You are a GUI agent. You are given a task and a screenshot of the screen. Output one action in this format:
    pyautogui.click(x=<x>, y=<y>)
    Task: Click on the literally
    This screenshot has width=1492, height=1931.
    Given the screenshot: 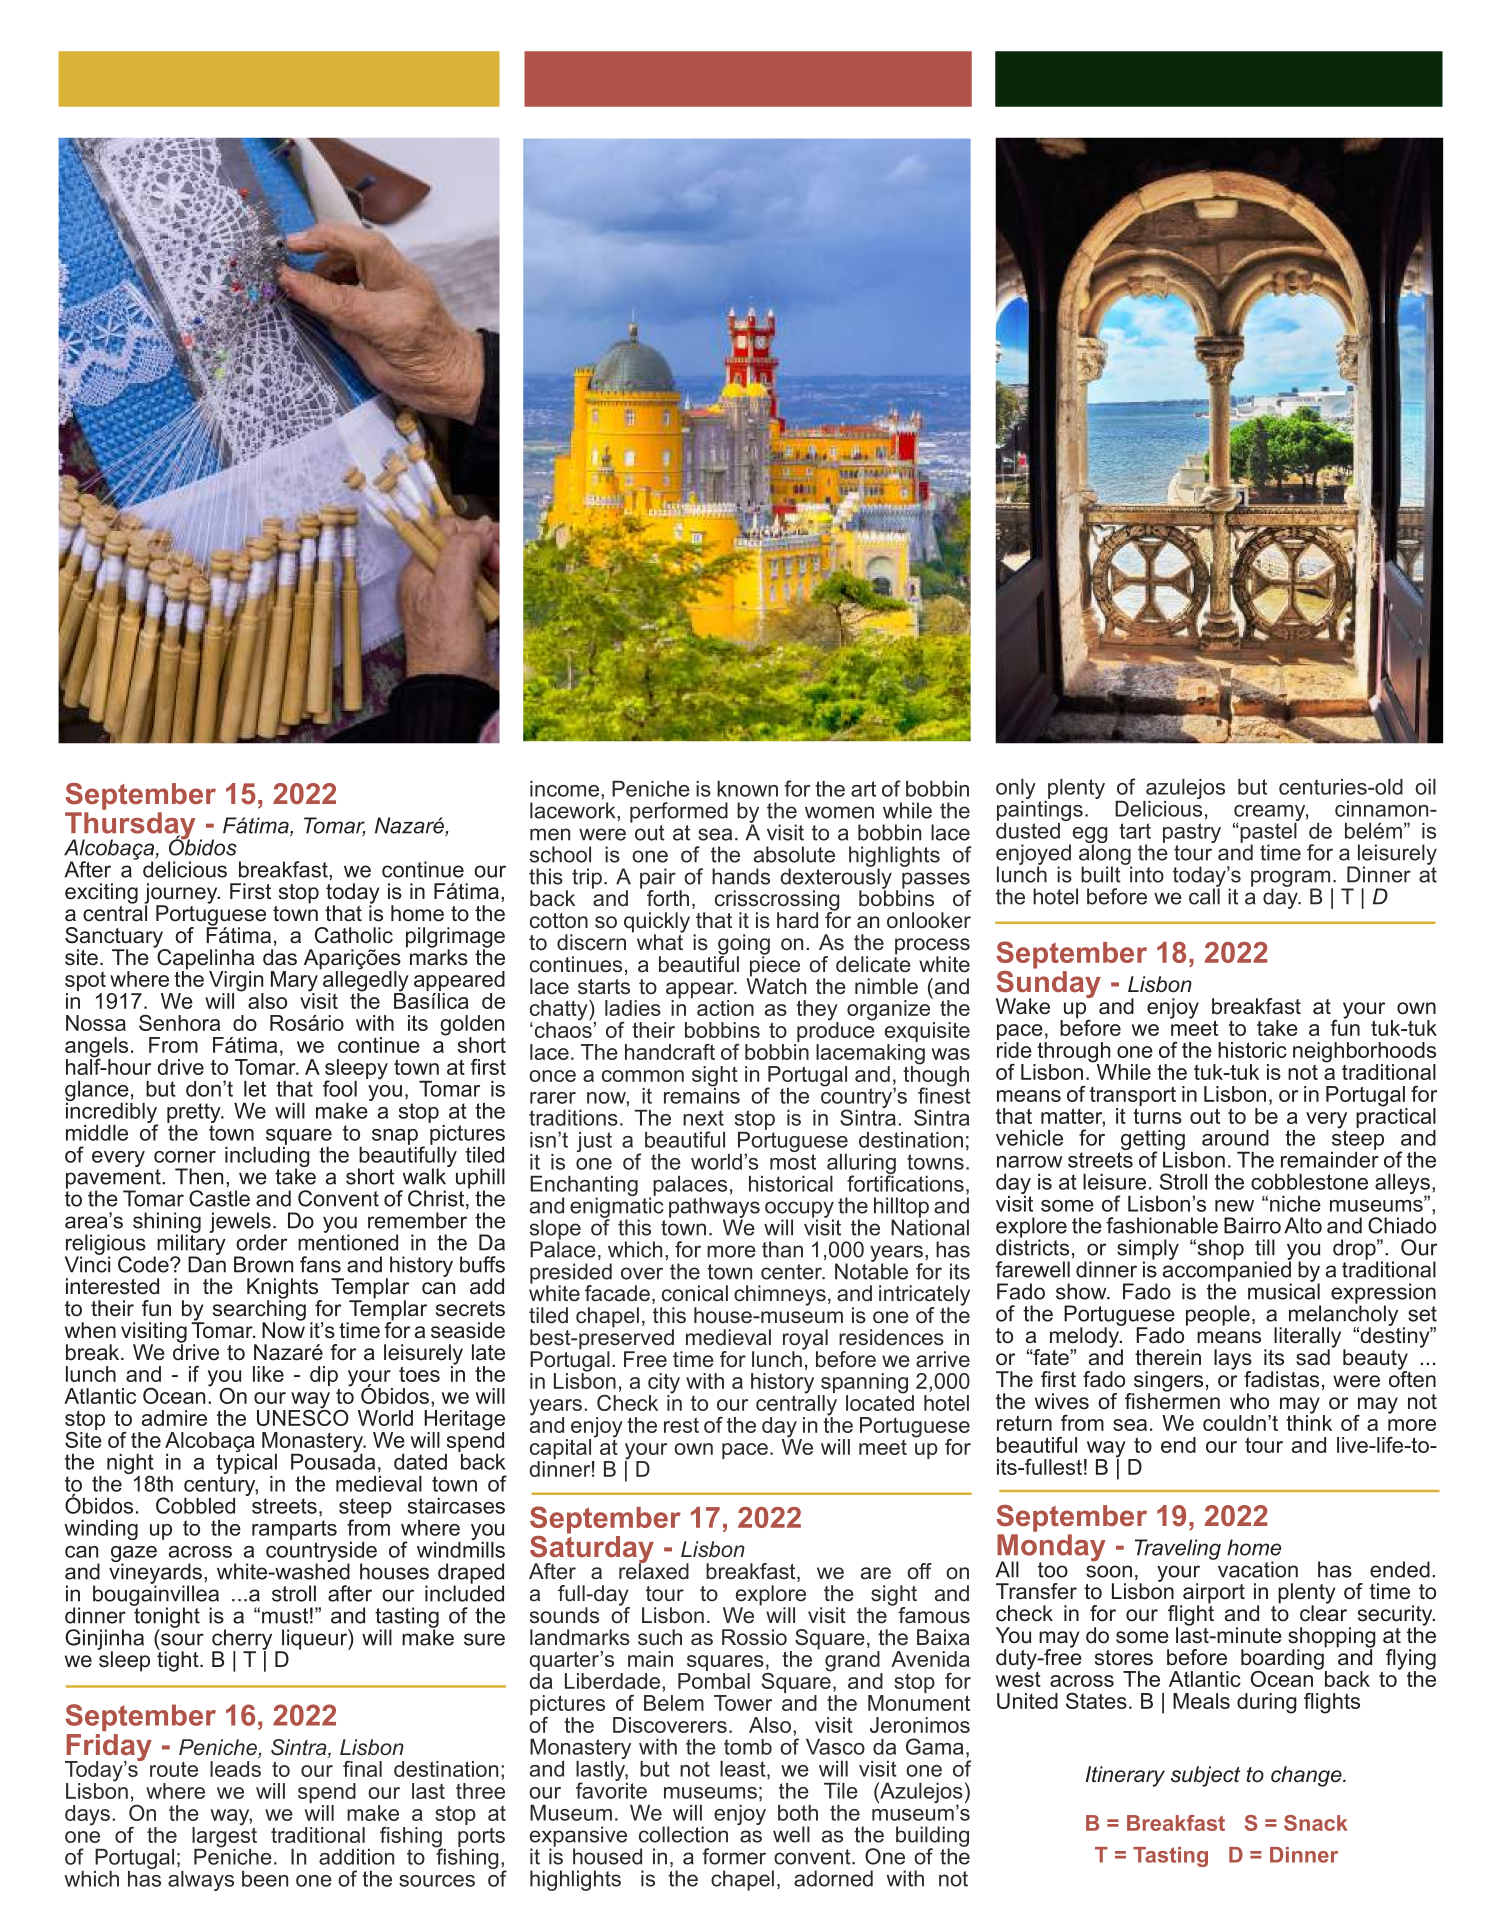 What is the action you would take?
    pyautogui.click(x=1309, y=1338)
